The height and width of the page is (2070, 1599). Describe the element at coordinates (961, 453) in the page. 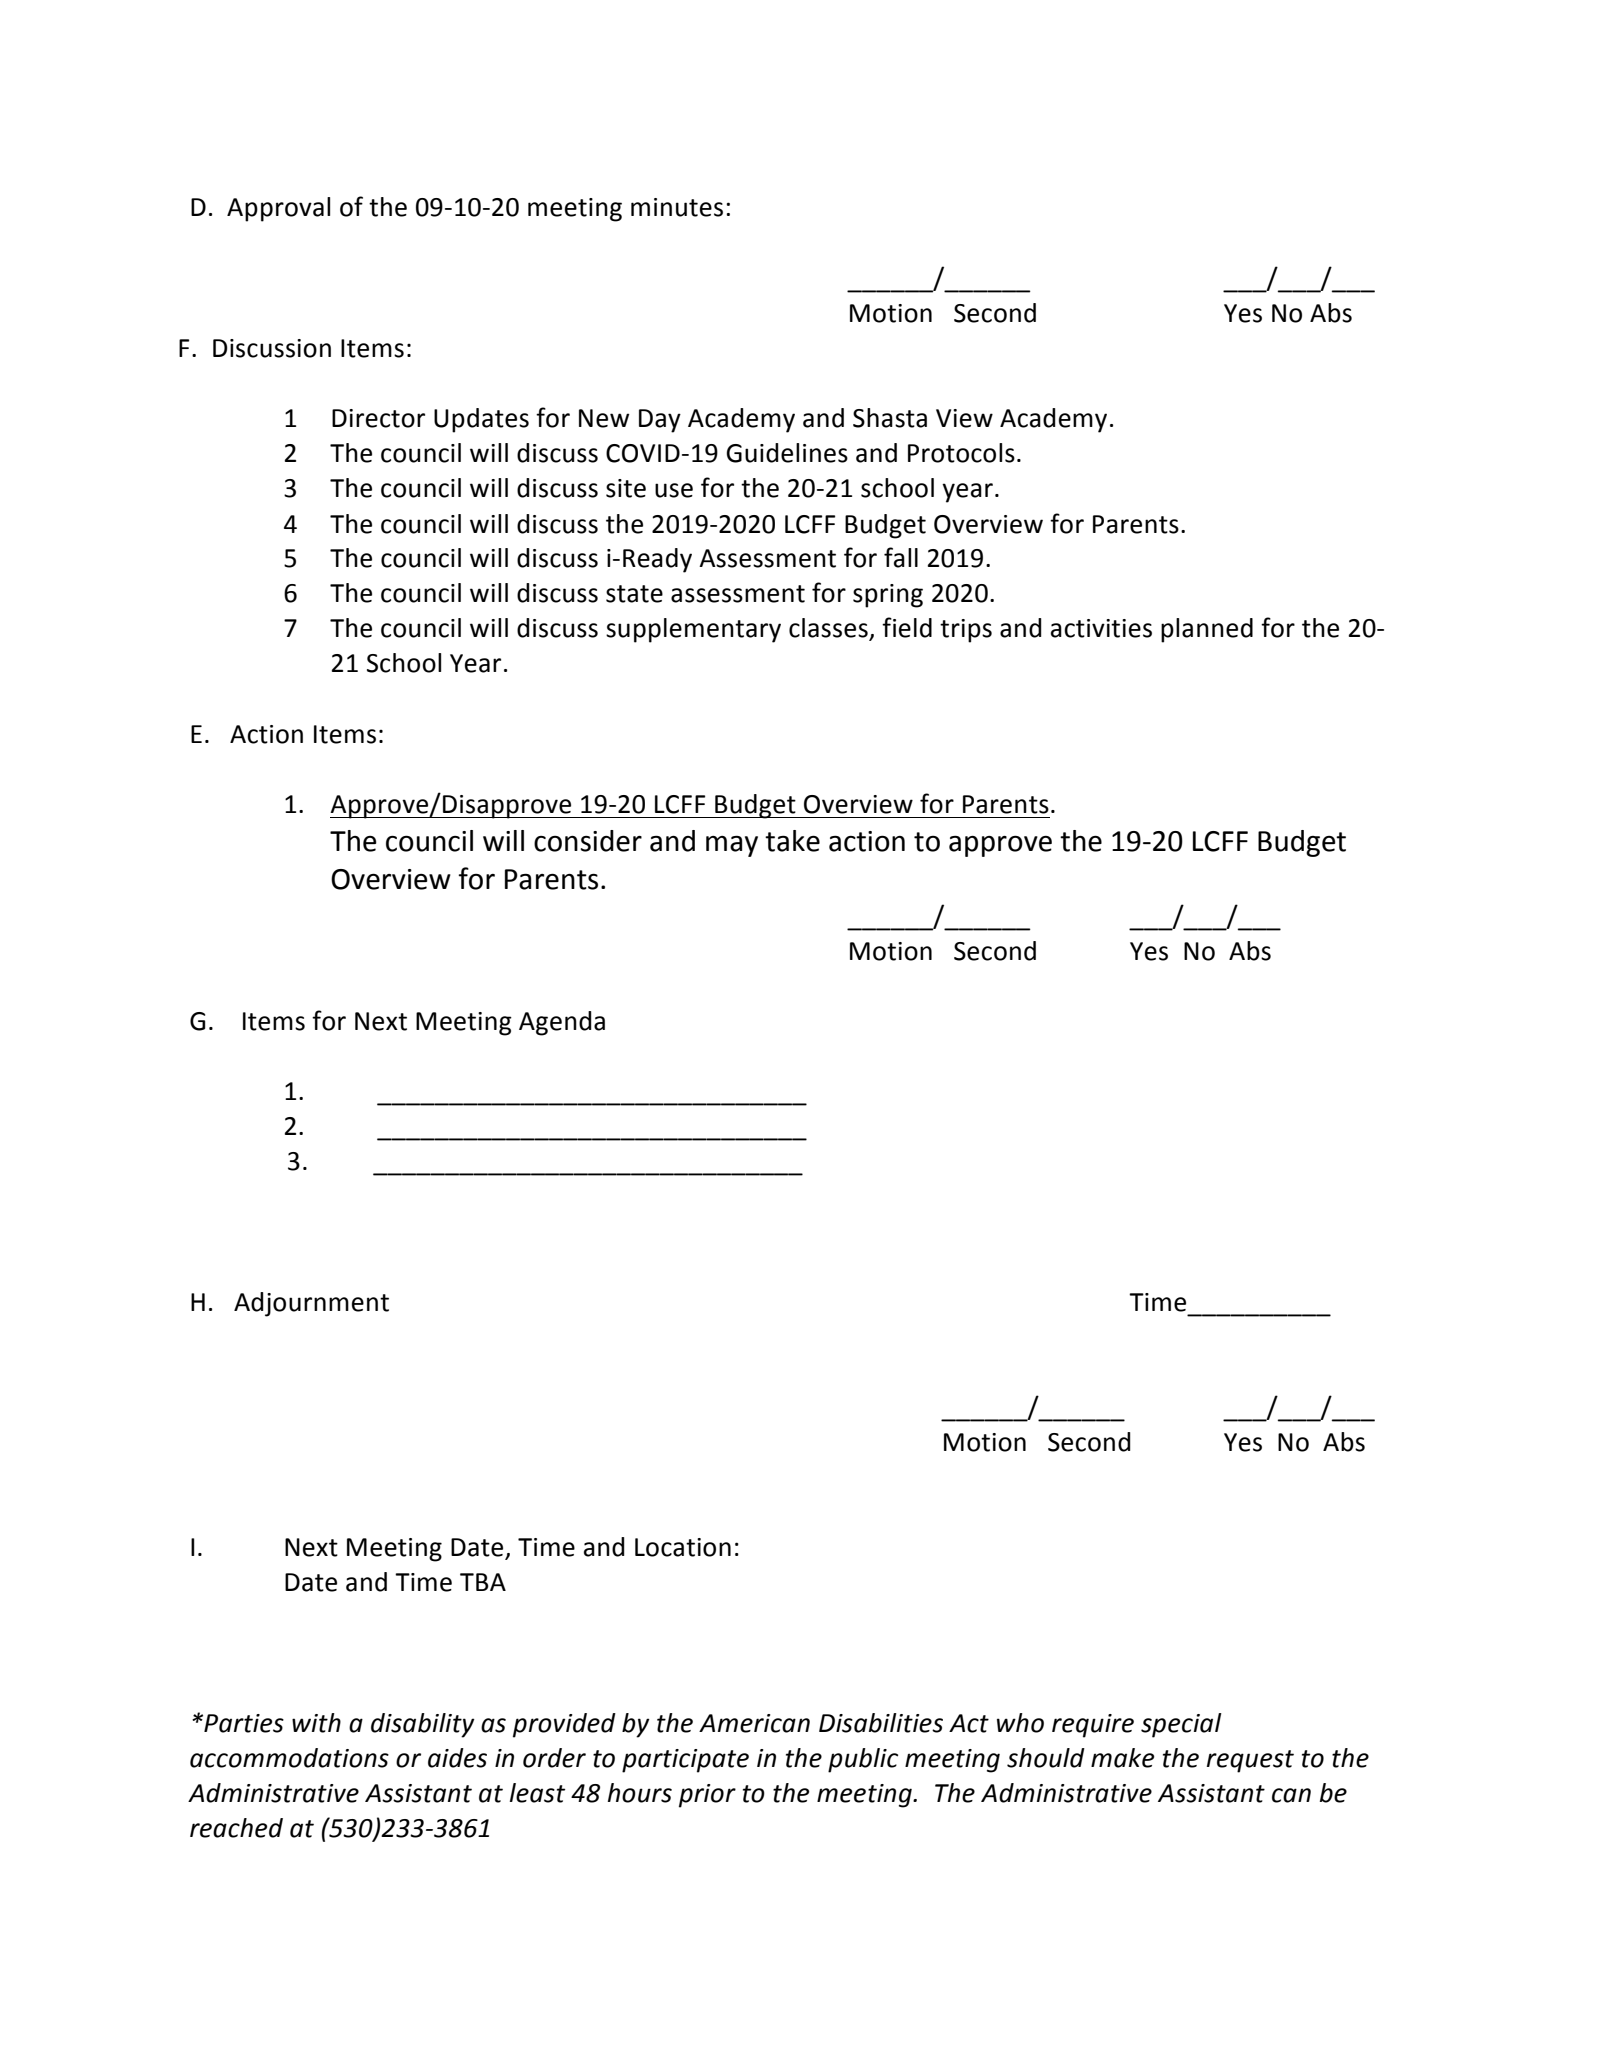

I see `Protocols` at that location.
